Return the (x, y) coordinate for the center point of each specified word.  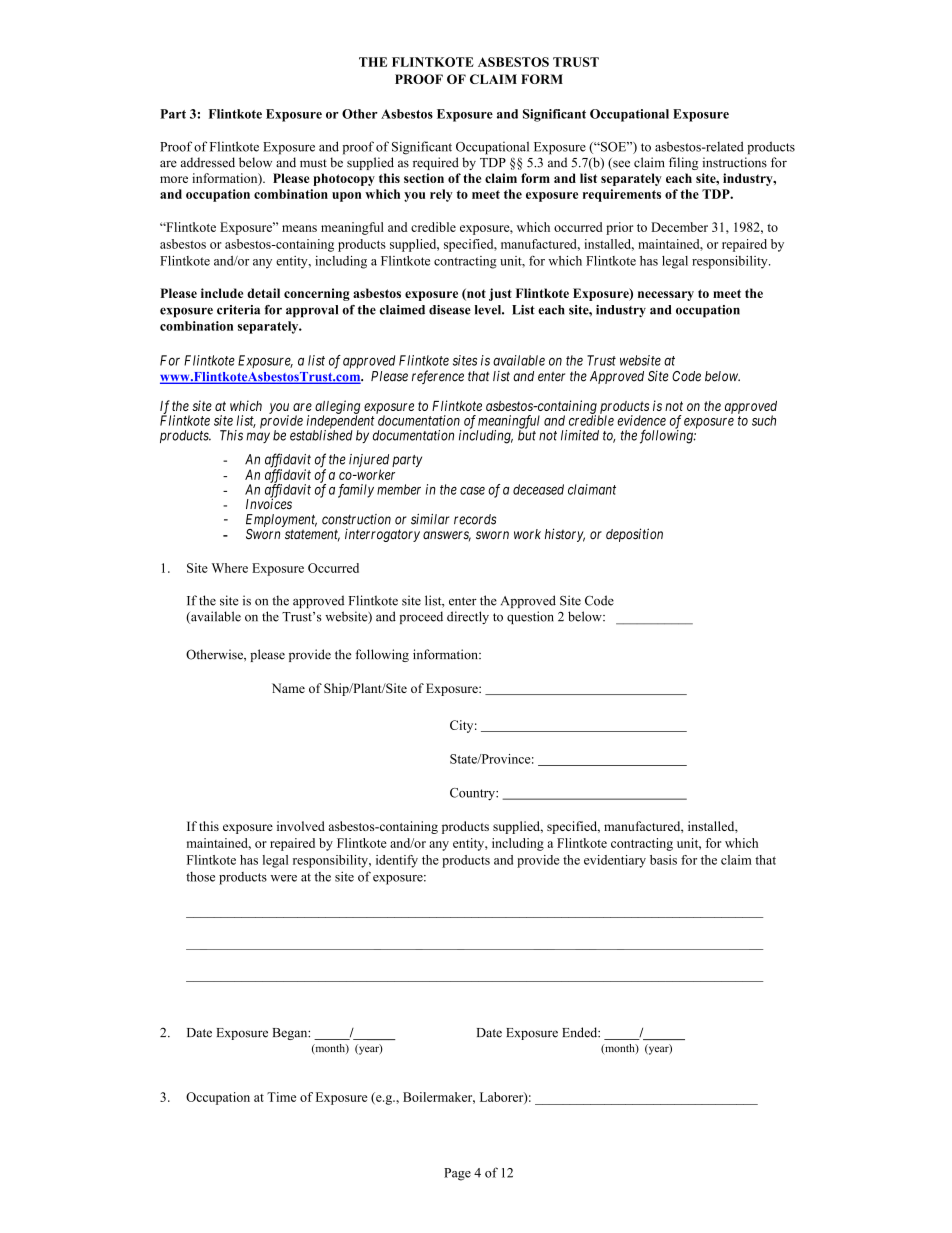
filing (683, 163)
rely (441, 195)
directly (468, 617)
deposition (634, 535)
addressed (208, 162)
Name (288, 688)
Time (281, 1097)
